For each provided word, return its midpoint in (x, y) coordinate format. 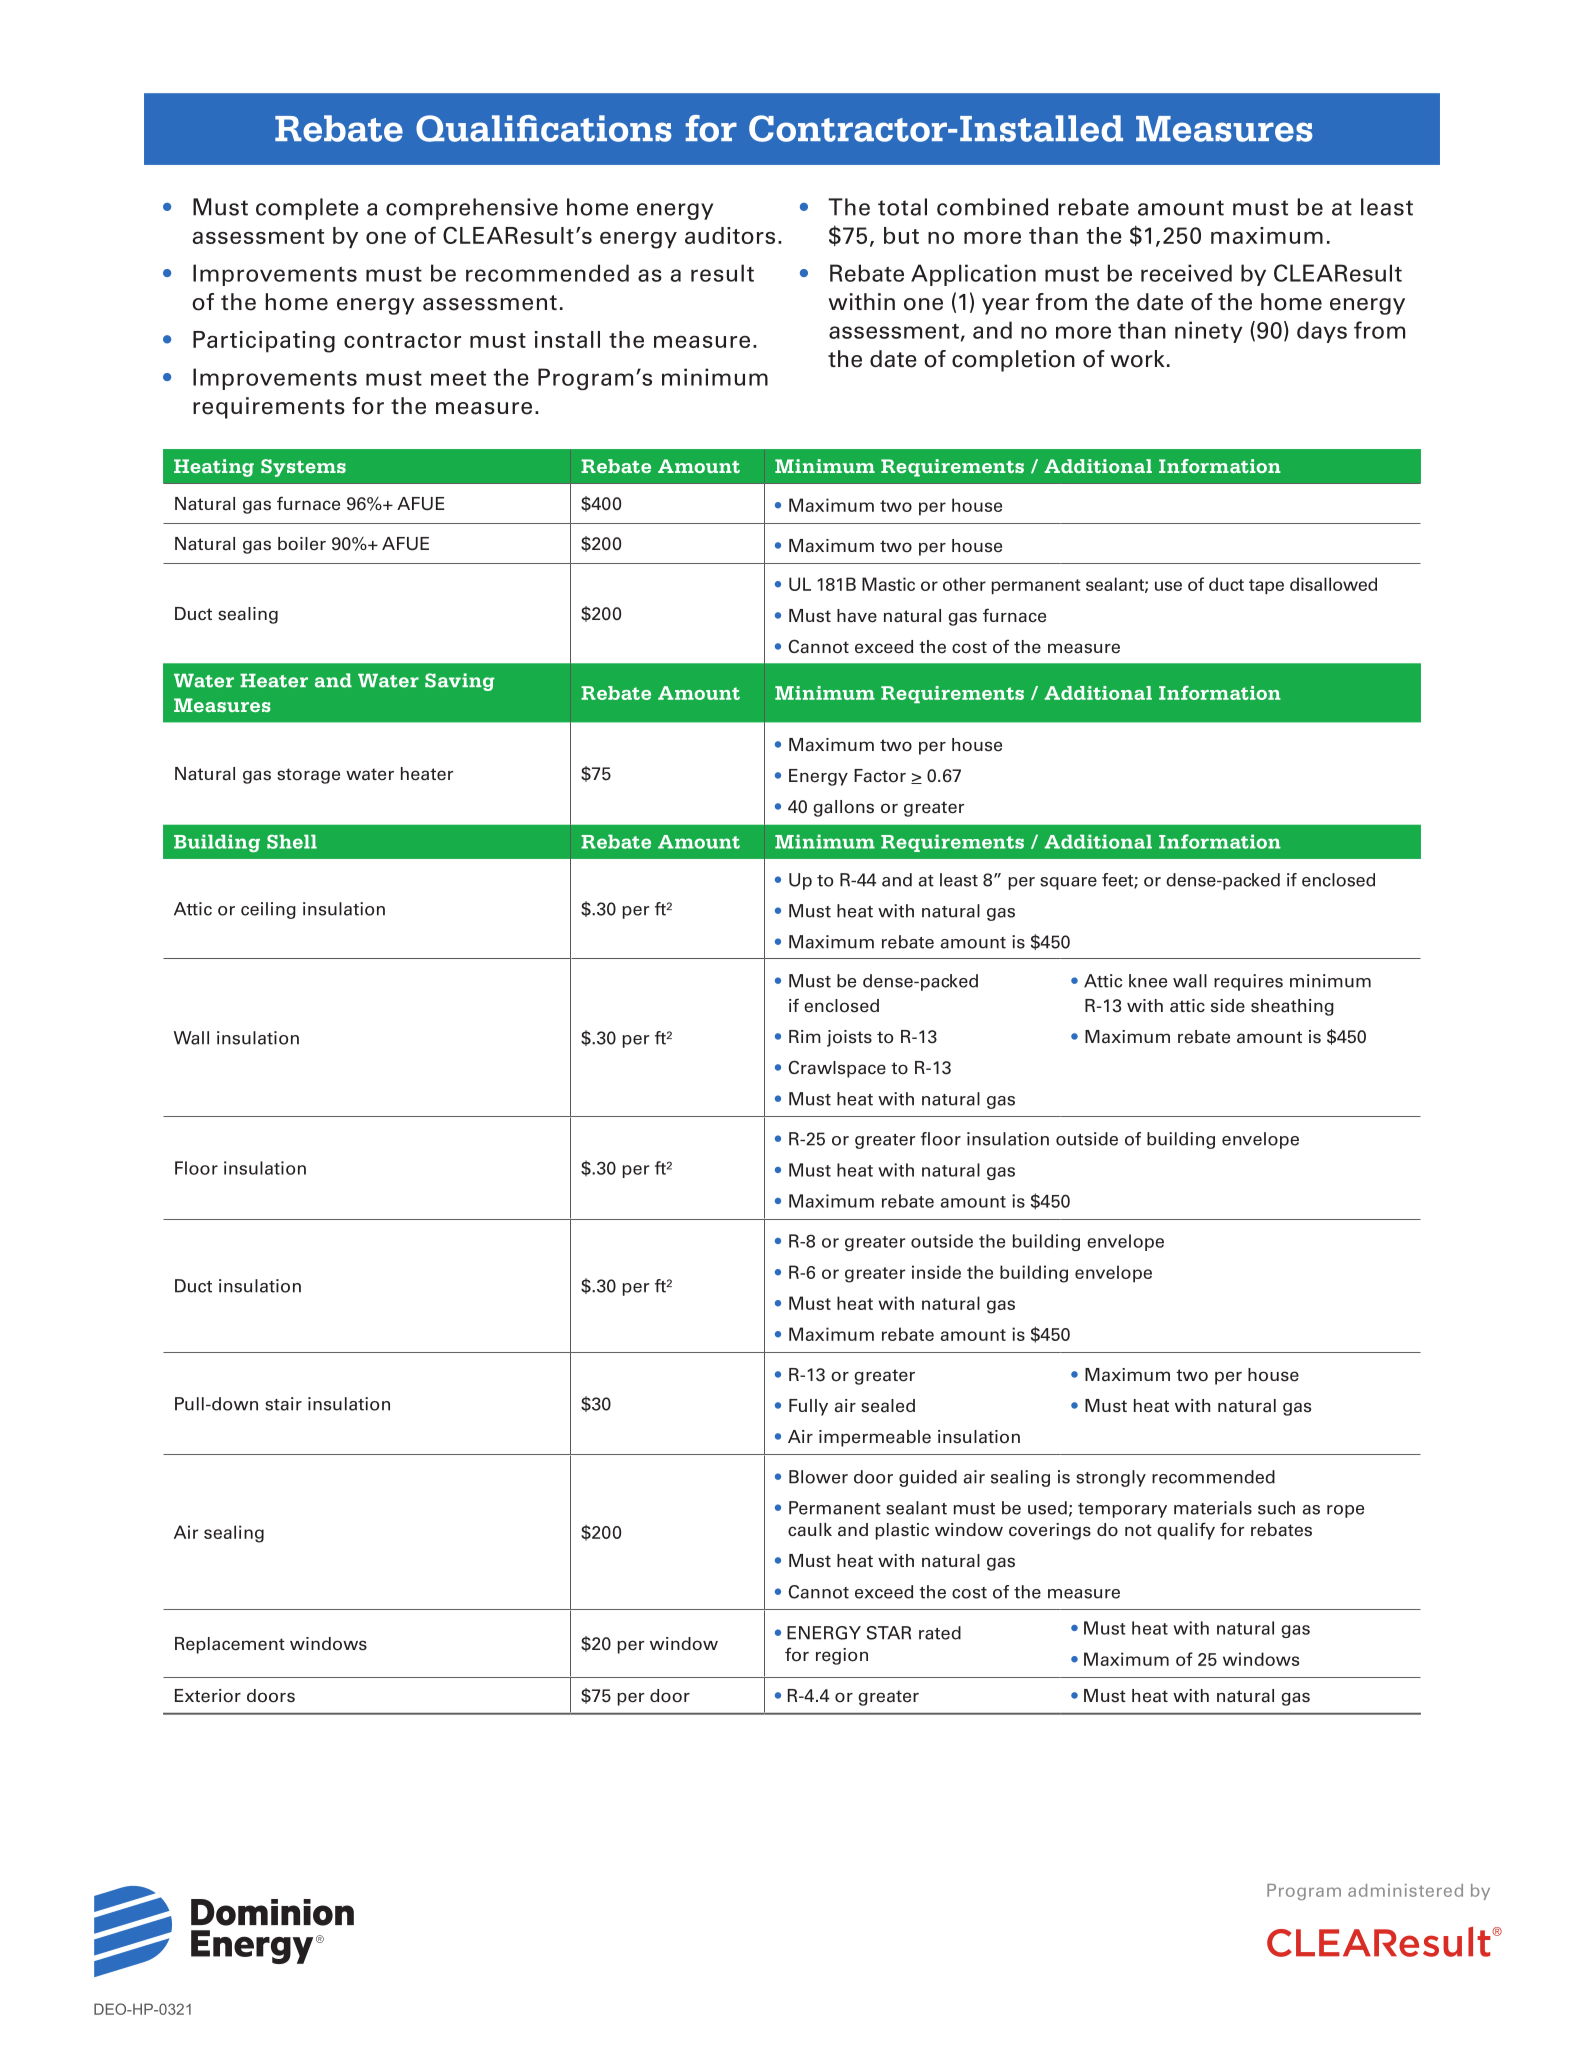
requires (1248, 982)
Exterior (208, 1696)
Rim (805, 1036)
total (902, 207)
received (1186, 273)
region (842, 1656)
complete (307, 209)
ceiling (268, 910)
